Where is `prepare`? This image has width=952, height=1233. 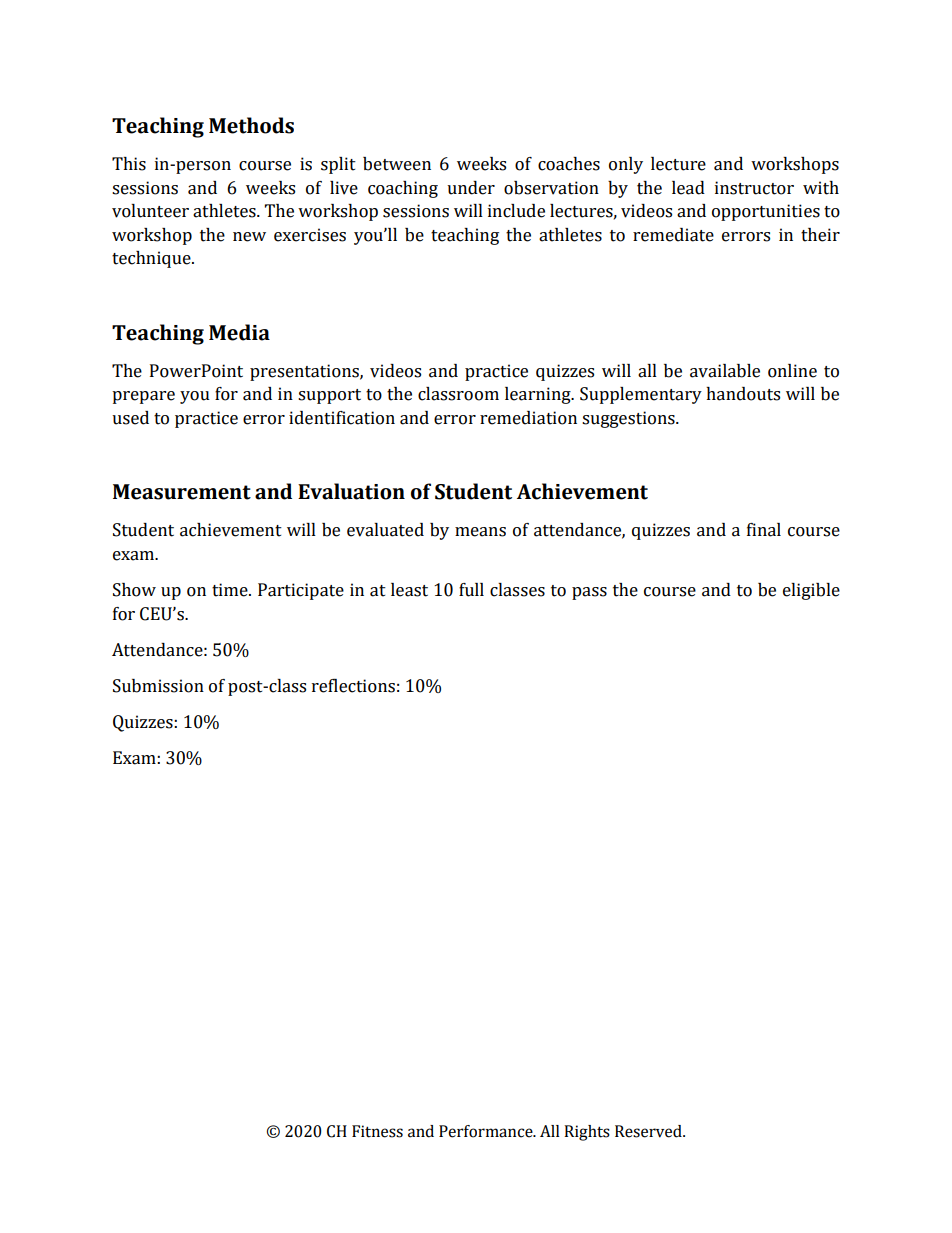 prepare is located at coordinates (143, 397).
